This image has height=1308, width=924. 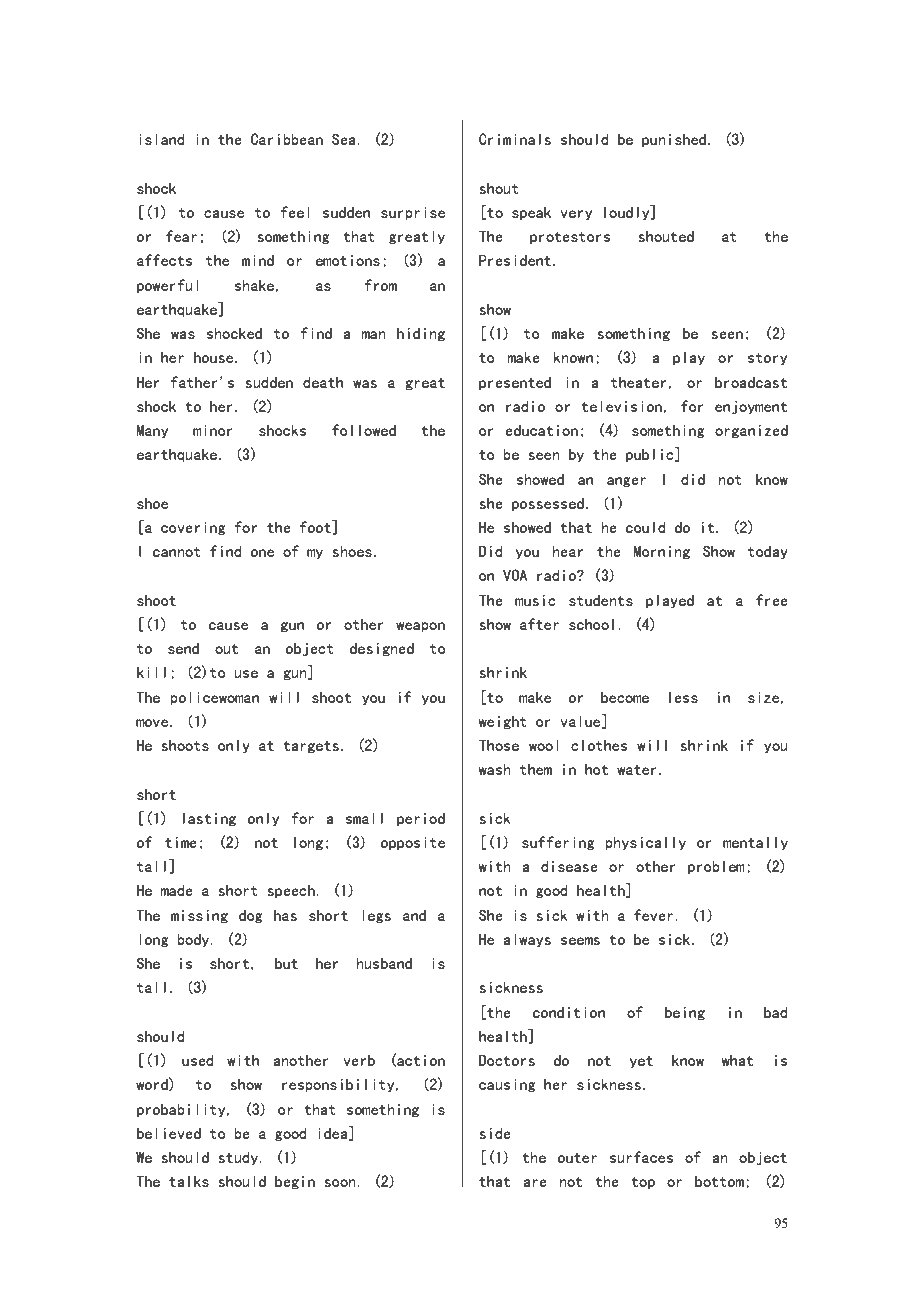 I want to click on Caribbean, so click(x=287, y=139).
